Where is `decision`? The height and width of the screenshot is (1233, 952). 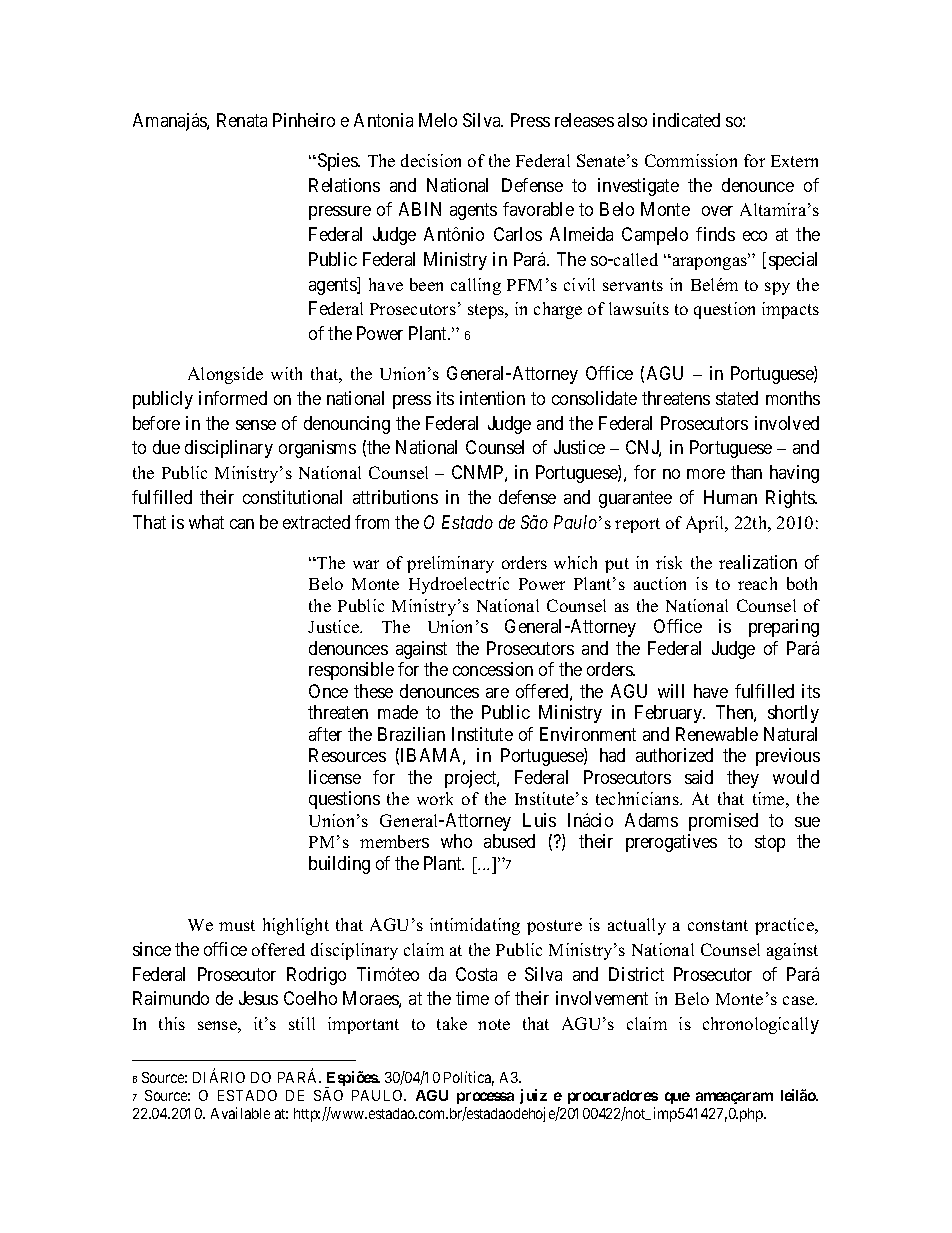 decision is located at coordinates (431, 160).
